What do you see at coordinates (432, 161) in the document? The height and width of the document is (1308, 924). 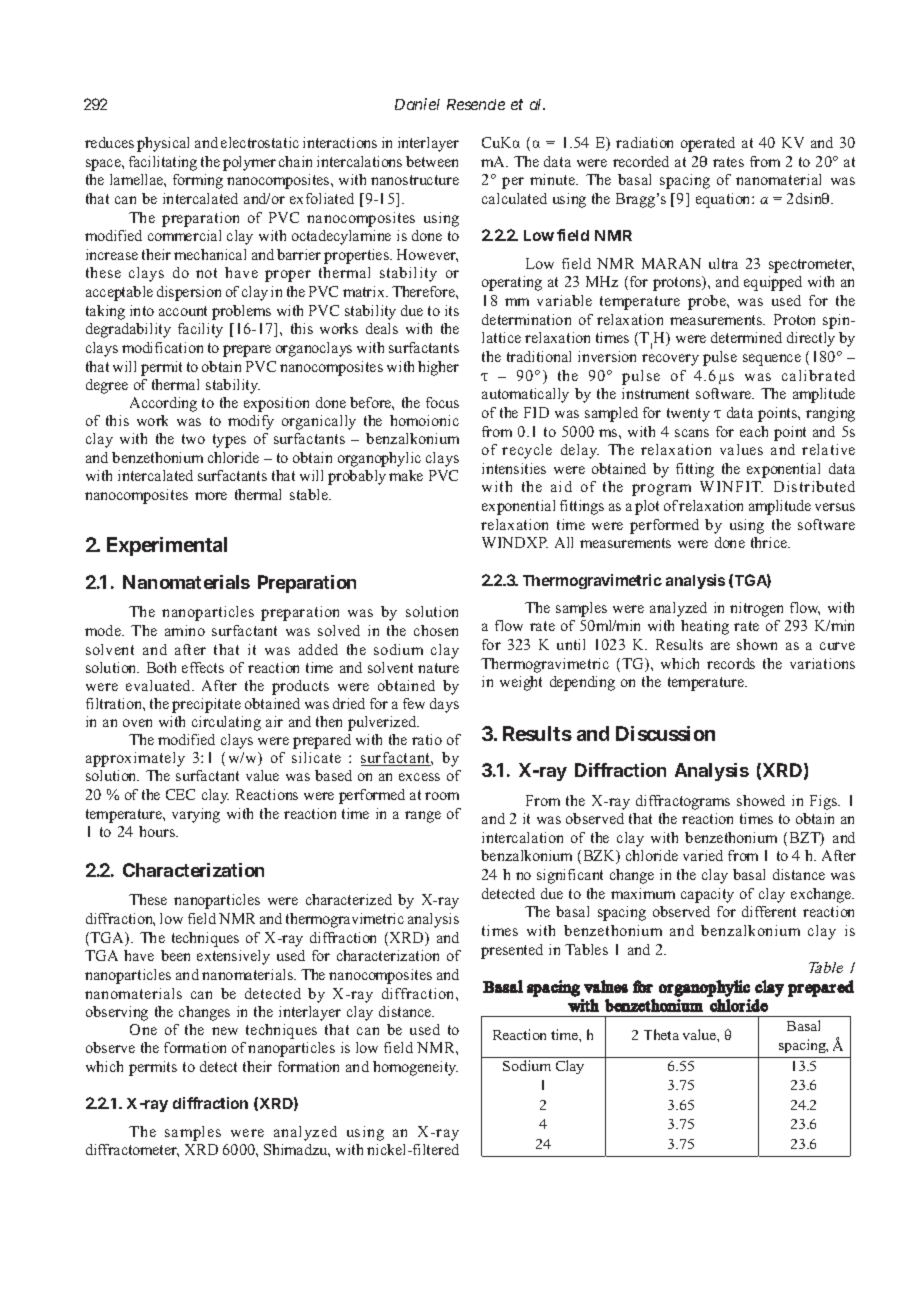 I see `between` at bounding box center [432, 161].
